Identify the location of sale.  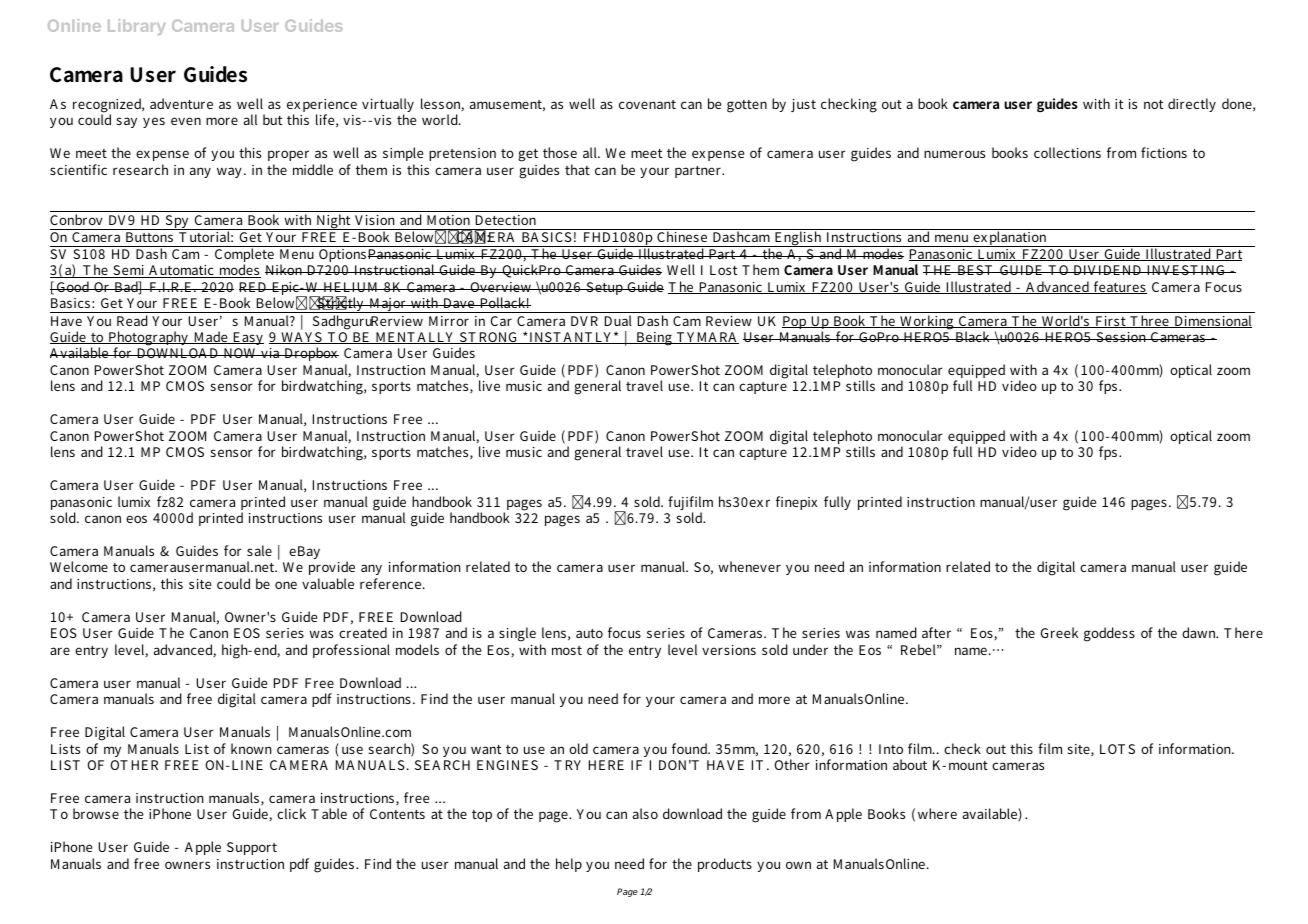
(259, 550).
